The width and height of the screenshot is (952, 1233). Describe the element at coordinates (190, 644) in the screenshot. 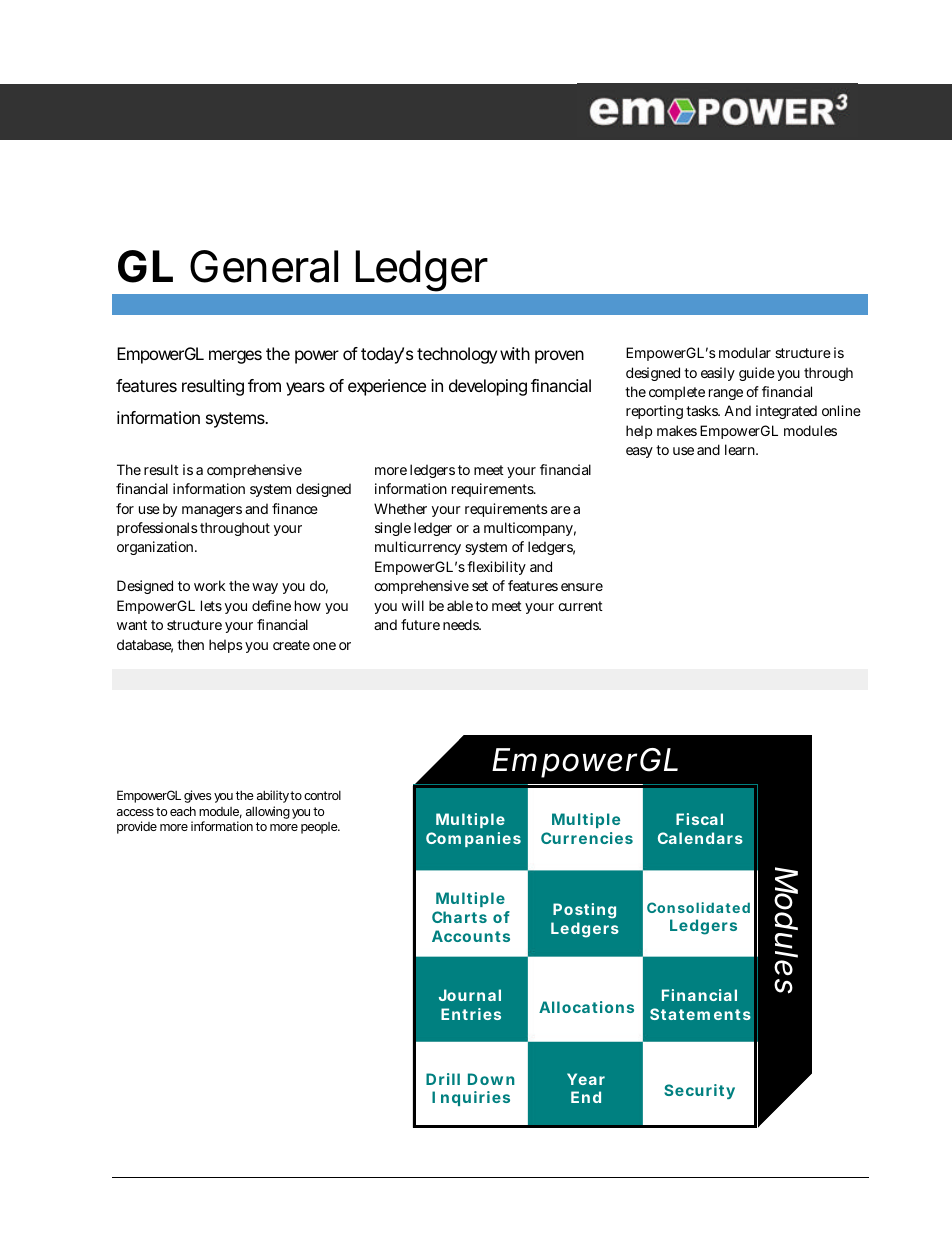

I see `then` at that location.
